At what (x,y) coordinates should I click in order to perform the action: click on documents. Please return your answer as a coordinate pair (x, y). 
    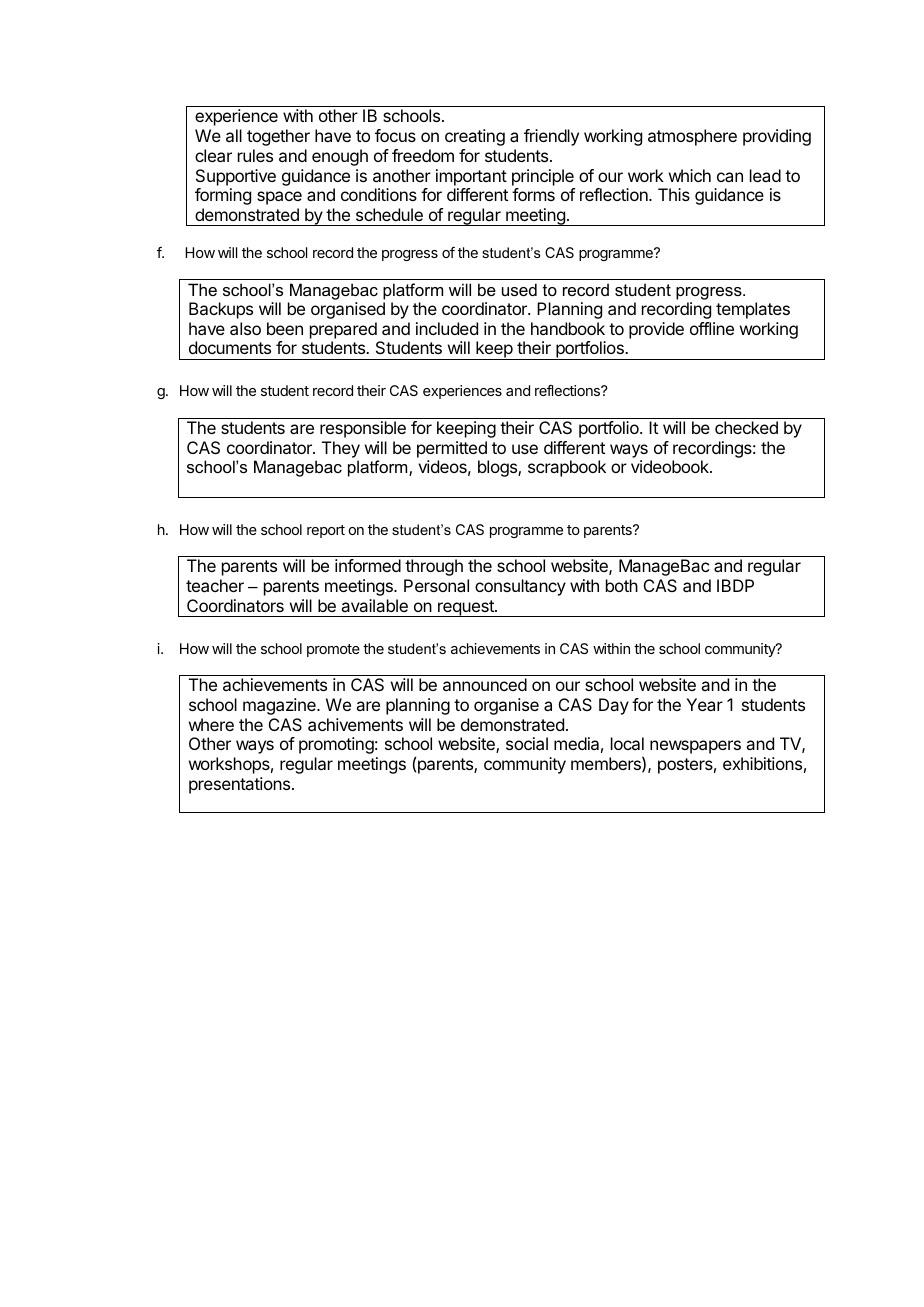
    Looking at the image, I should click on (230, 347).
